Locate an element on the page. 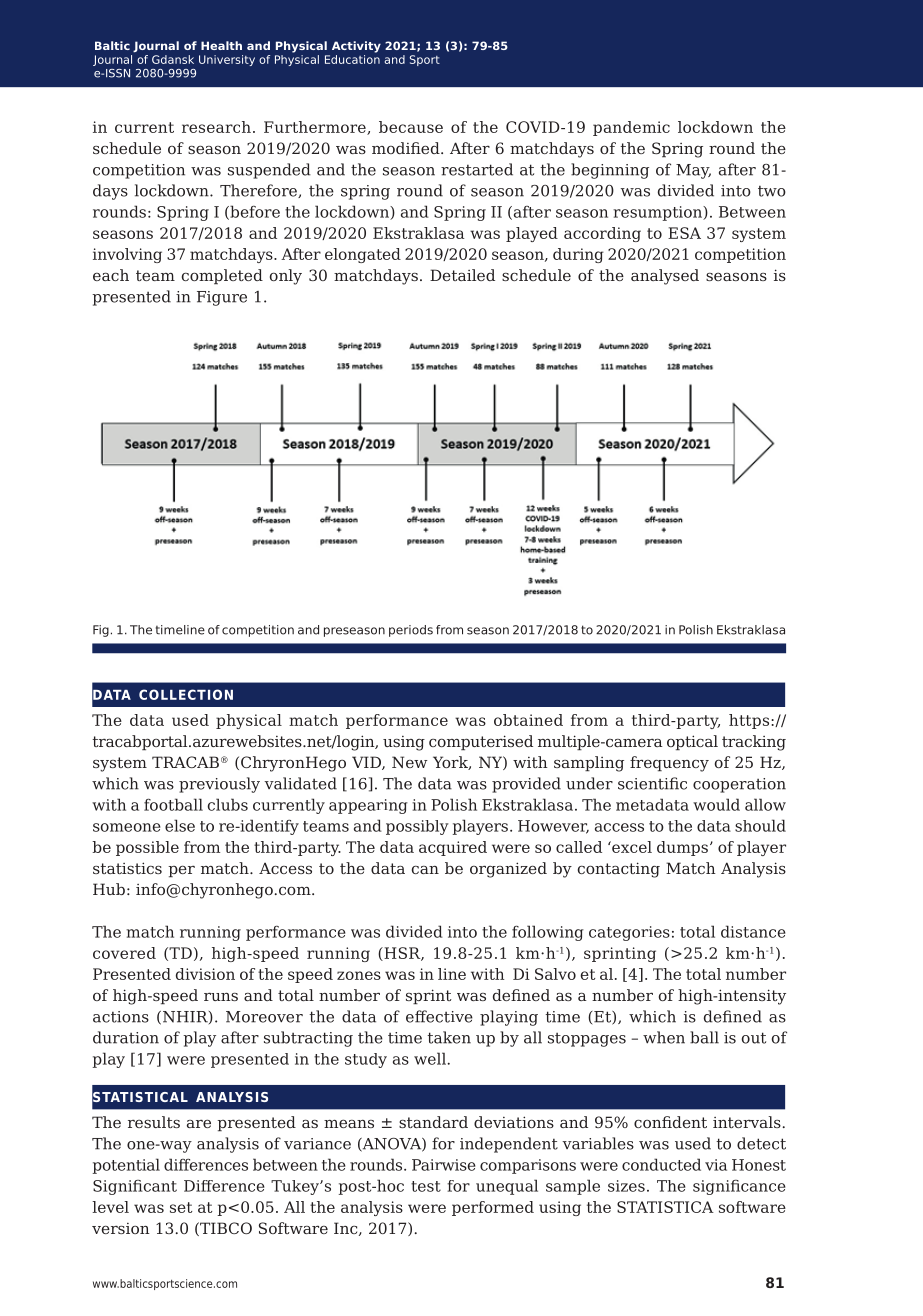 The width and height of the image is (923, 1316). pandemic is located at coordinates (631, 128).
